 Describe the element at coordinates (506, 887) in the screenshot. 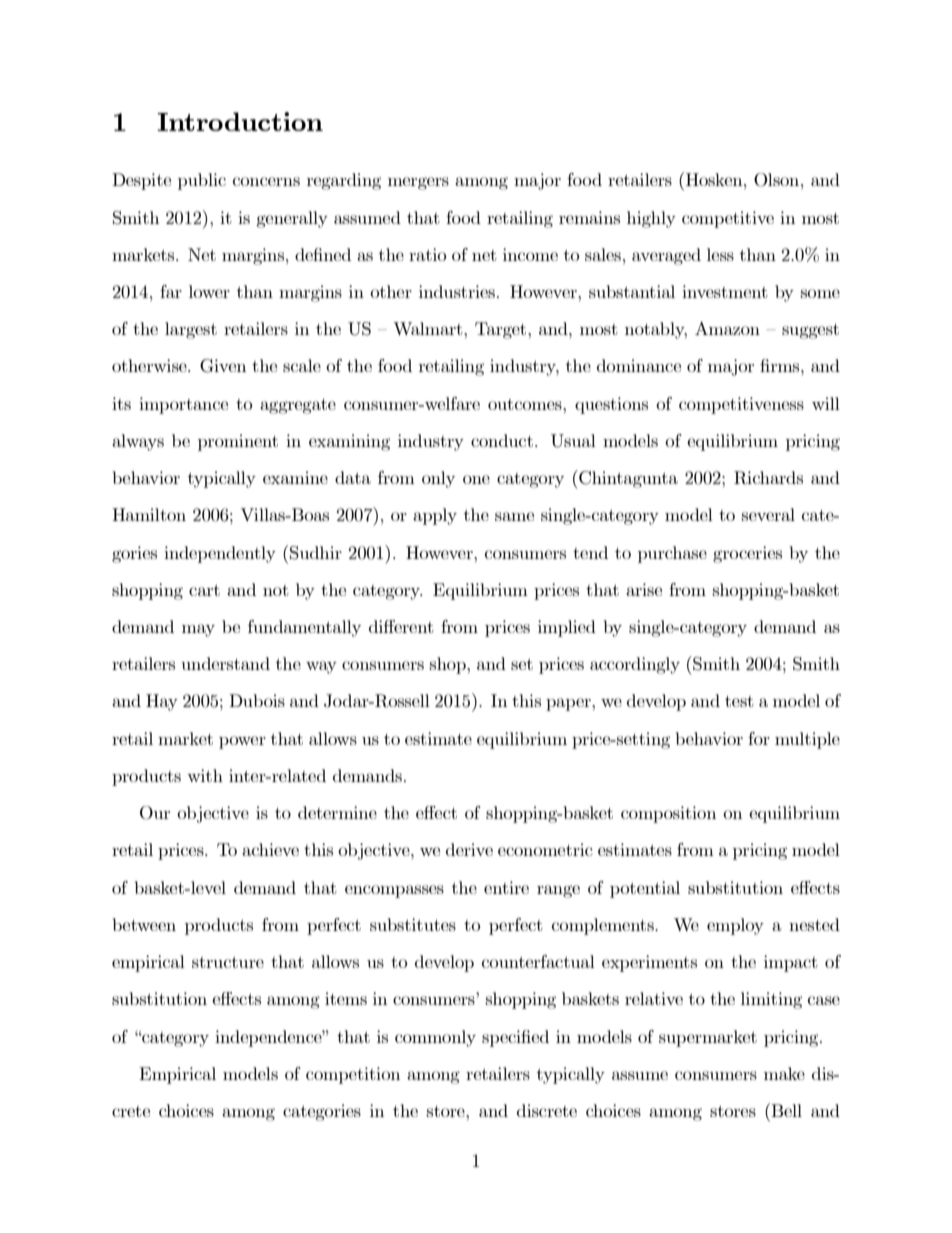

I see `entire` at that location.
